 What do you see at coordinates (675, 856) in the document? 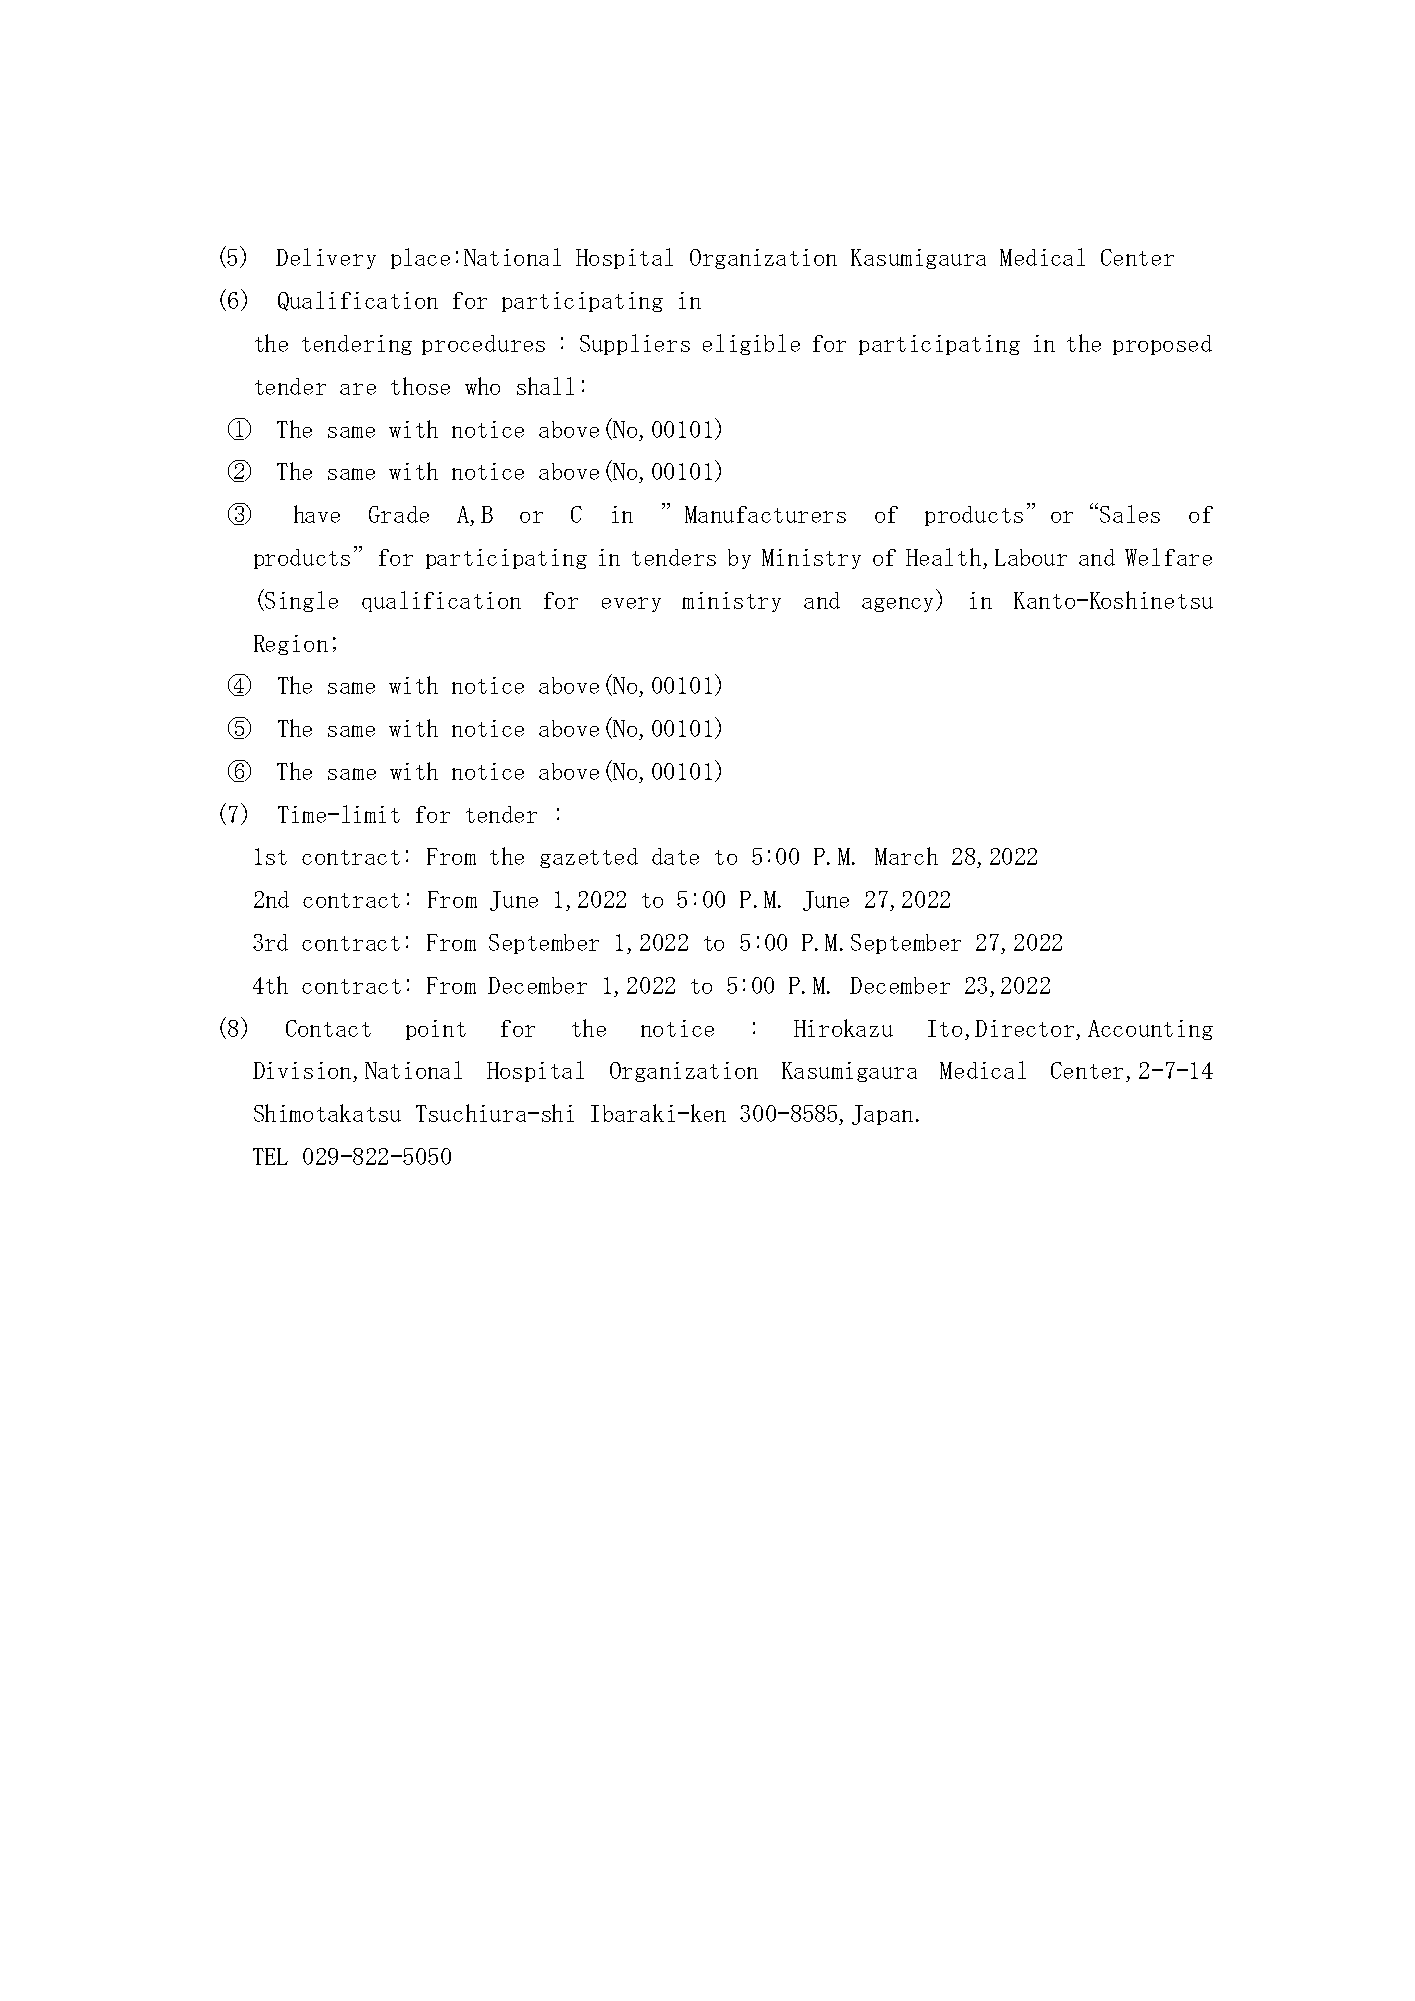
I see `date` at bounding box center [675, 856].
